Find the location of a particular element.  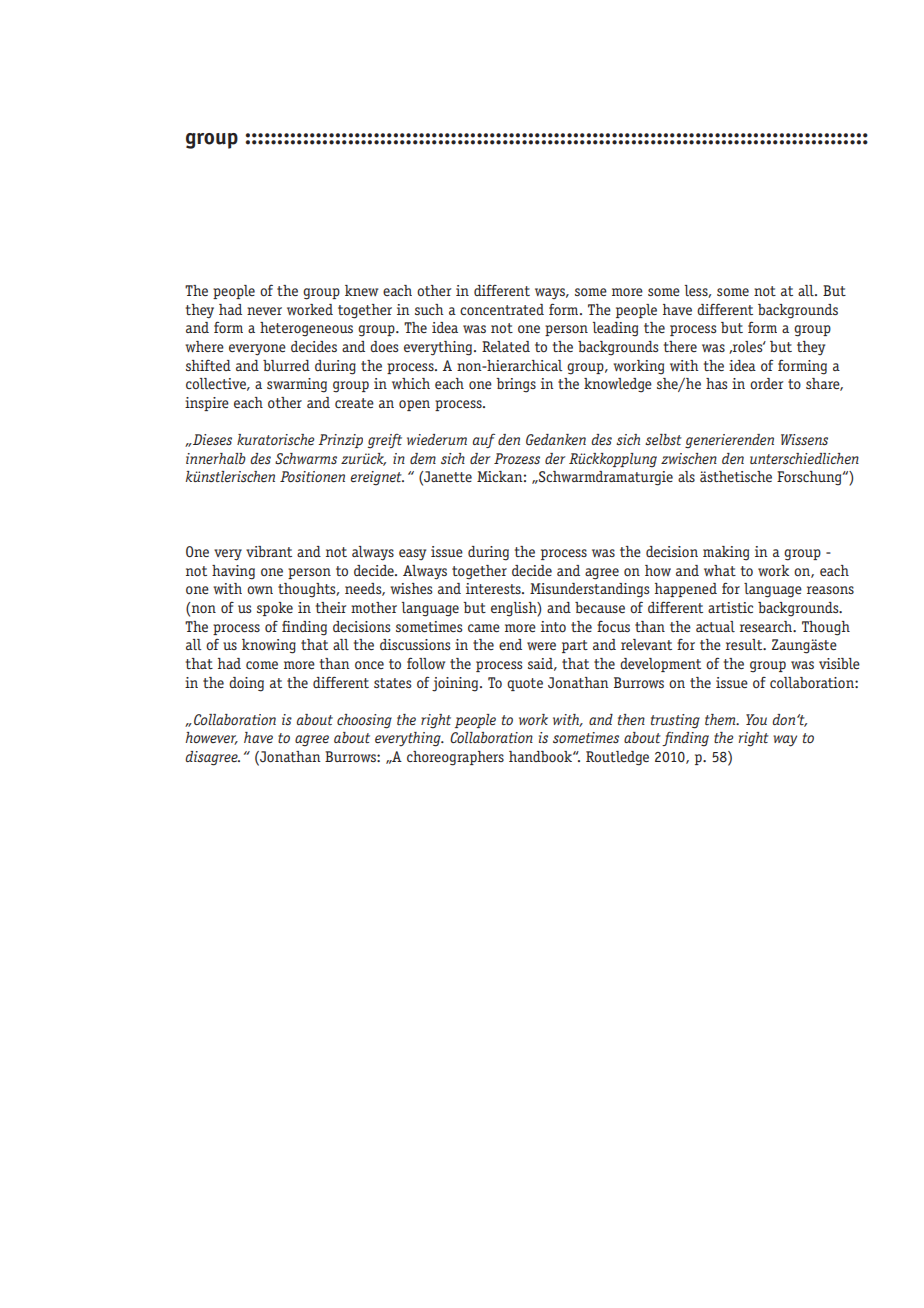

however is located at coordinates (211, 738).
